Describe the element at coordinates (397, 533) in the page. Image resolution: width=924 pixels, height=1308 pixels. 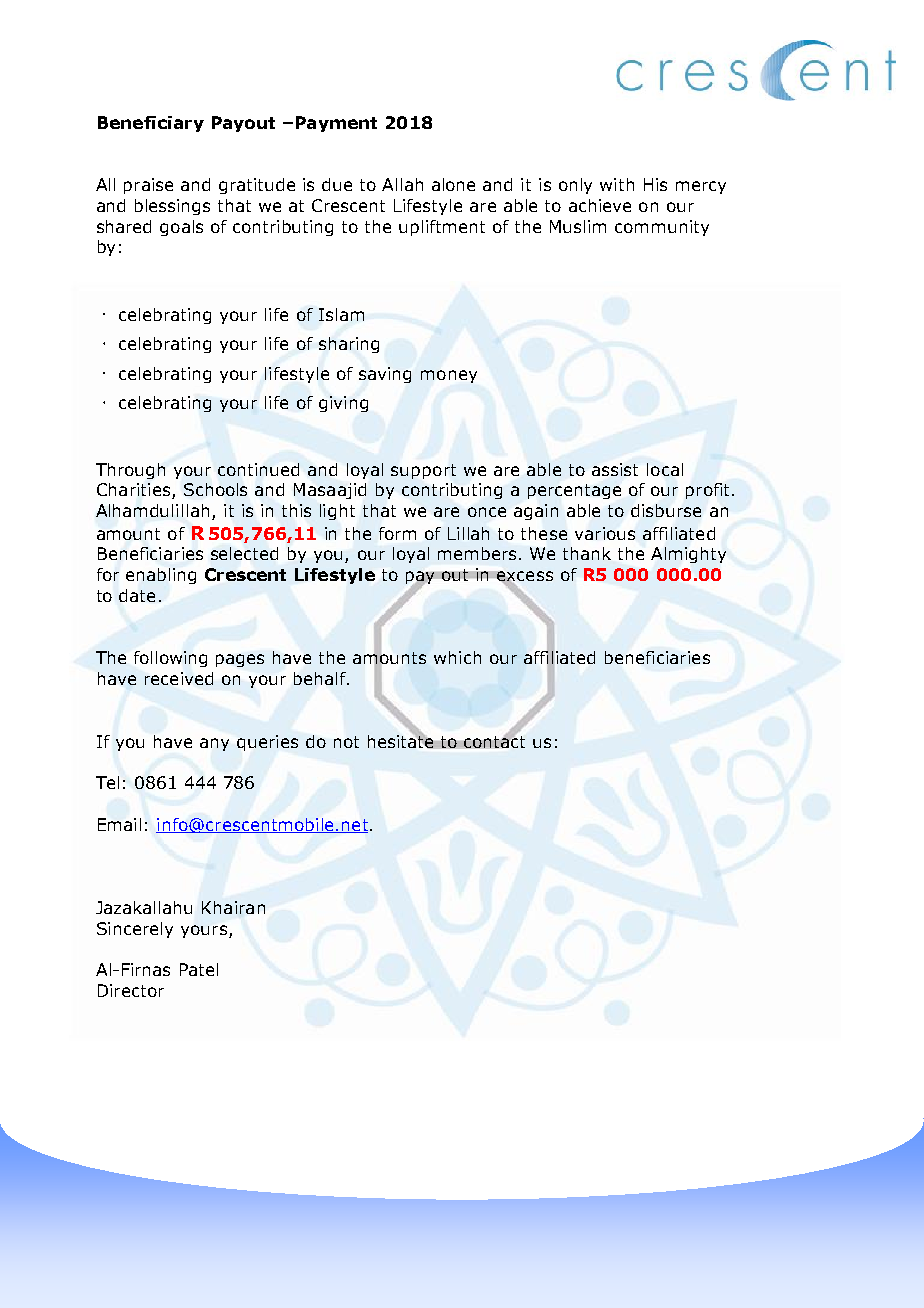
I see `form` at that location.
